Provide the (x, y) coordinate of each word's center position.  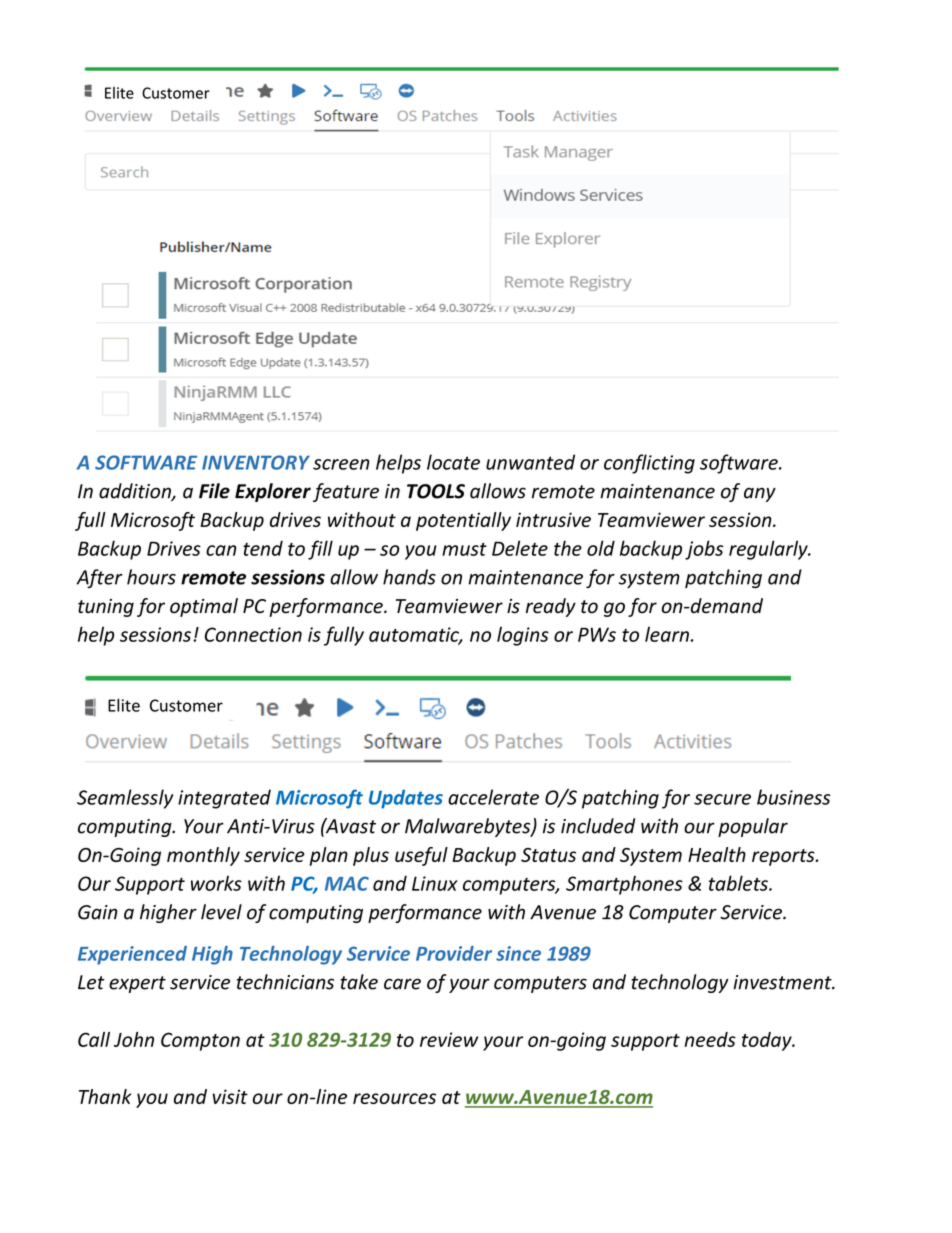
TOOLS (436, 491)
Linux (435, 883)
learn (668, 634)
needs (710, 1039)
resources (394, 1098)
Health (717, 854)
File (214, 491)
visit (230, 1096)
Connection (253, 634)
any (760, 494)
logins (523, 636)
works (216, 883)
